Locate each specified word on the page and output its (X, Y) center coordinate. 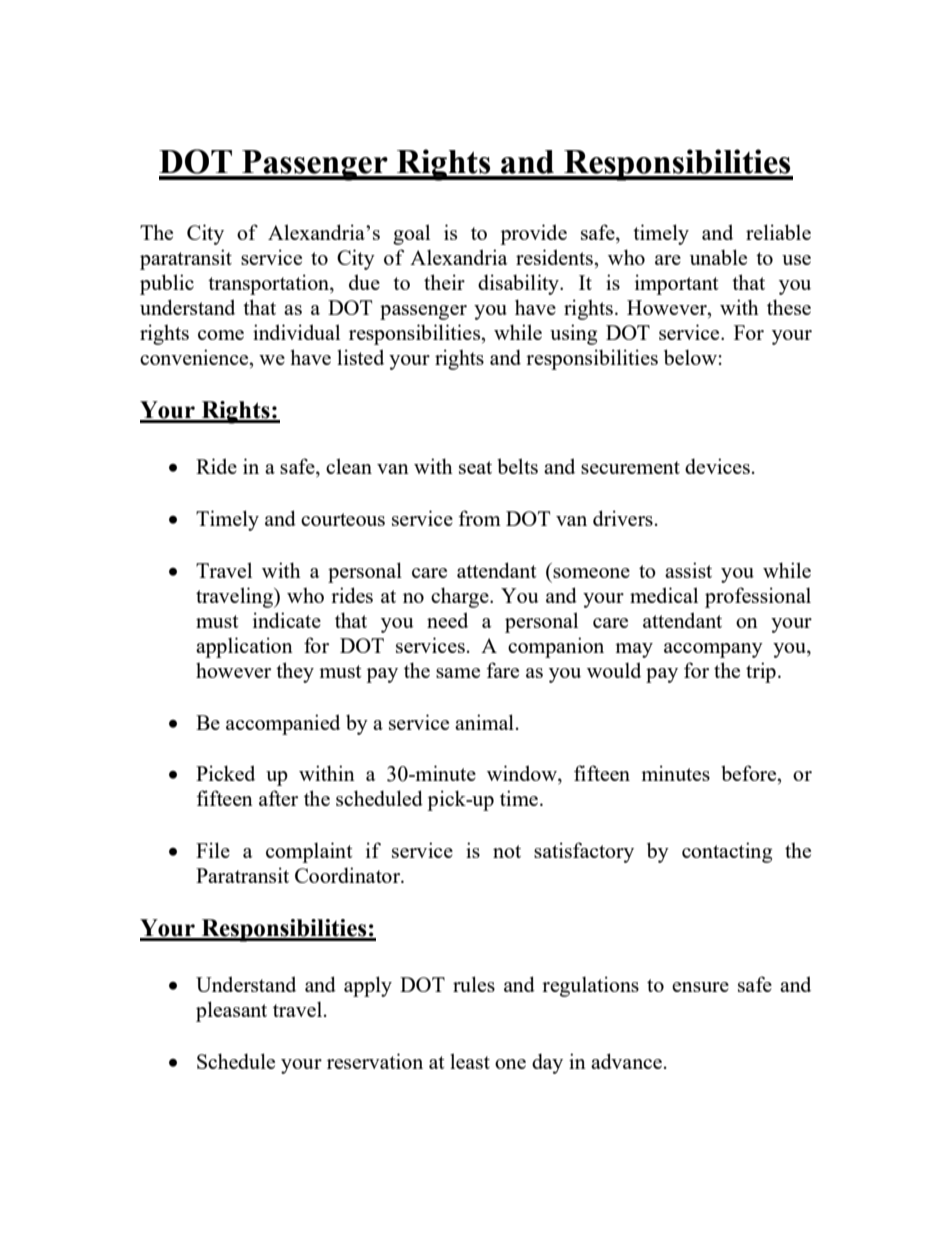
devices (717, 466)
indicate (287, 620)
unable (718, 257)
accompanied (283, 724)
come (221, 335)
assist (688, 570)
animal (484, 722)
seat (475, 467)
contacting (727, 852)
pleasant (231, 1011)
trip (761, 672)
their (444, 282)
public (167, 284)
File (213, 850)
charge (461, 597)
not (507, 851)
